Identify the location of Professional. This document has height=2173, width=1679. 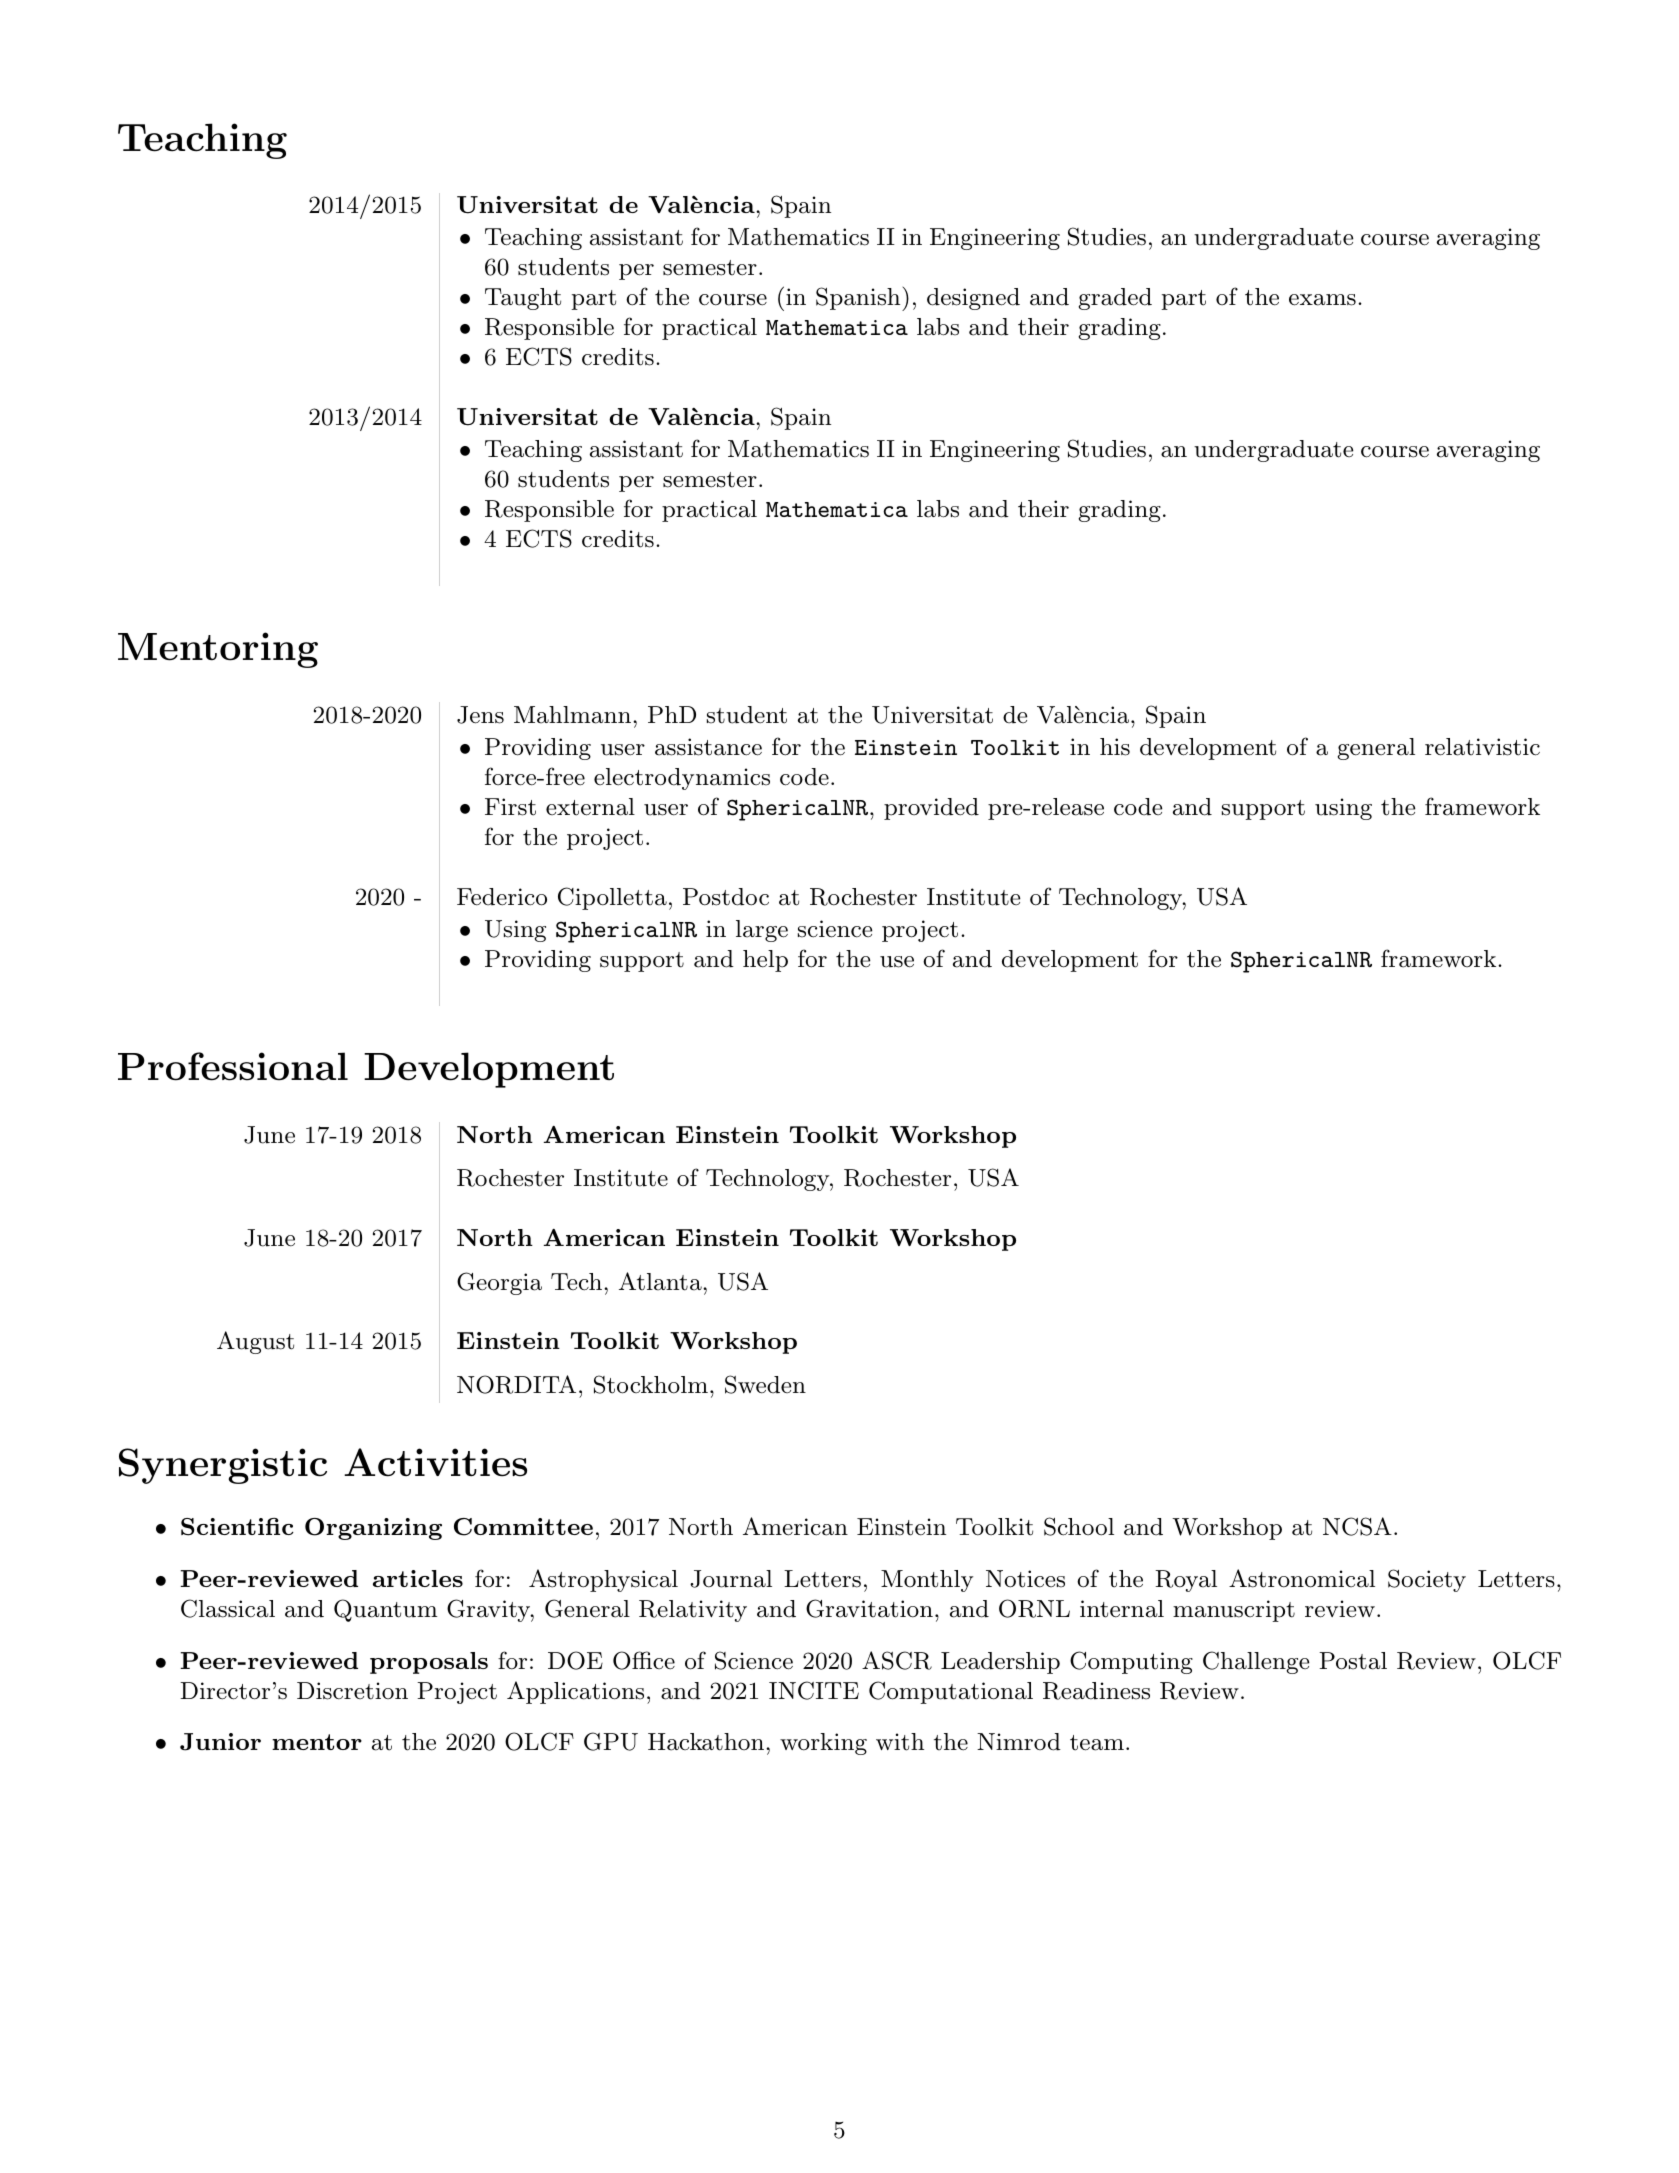
(233, 1066).
